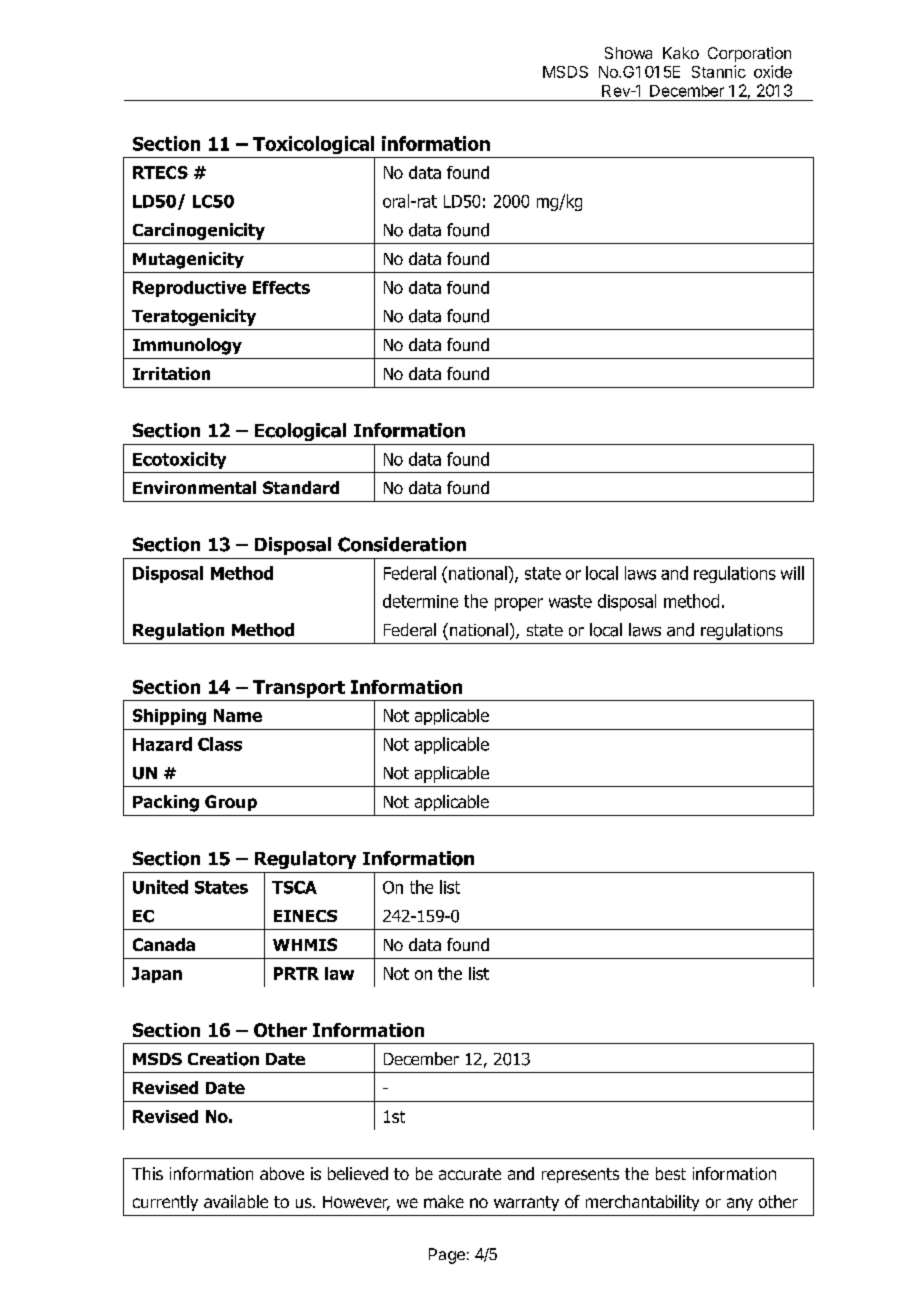 This screenshot has height=1308, width=924. Describe the element at coordinates (628, 53) in the screenshot. I see `Showa` at that location.
